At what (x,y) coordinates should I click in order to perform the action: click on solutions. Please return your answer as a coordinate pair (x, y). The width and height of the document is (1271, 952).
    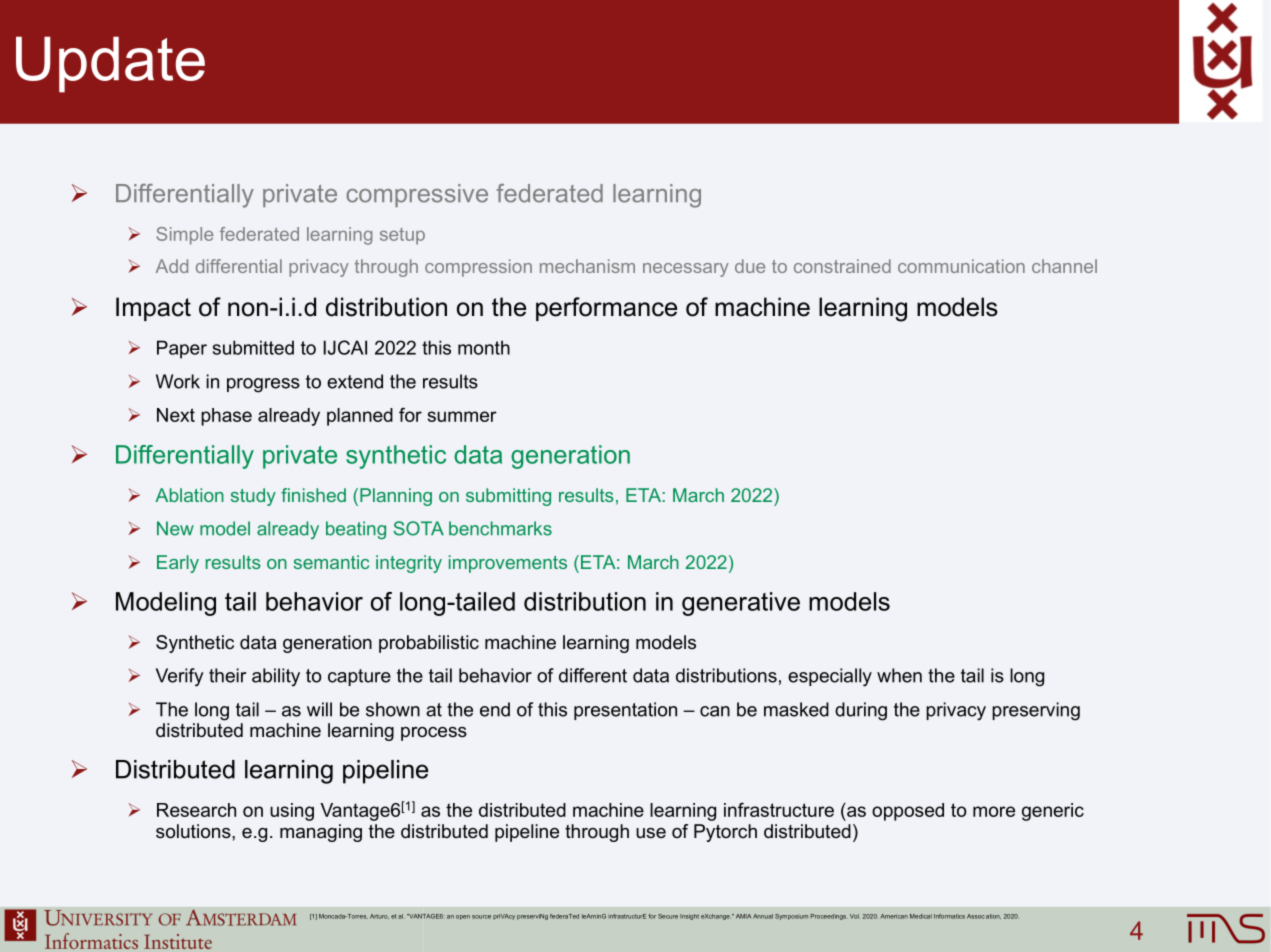
    Looking at the image, I should click on (194, 831).
